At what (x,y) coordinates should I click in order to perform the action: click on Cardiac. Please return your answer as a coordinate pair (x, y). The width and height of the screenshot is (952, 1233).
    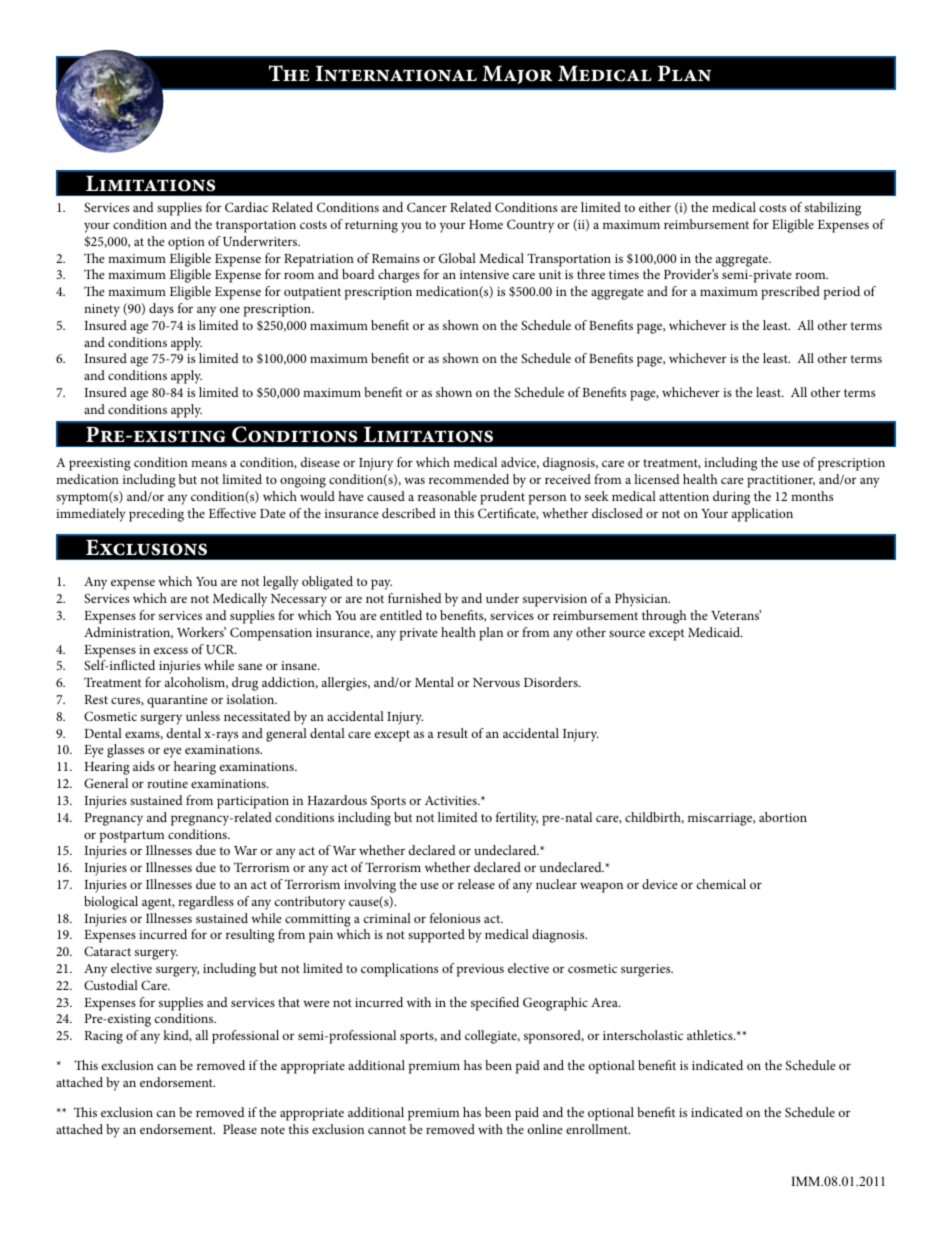
    Looking at the image, I should click on (246, 207).
